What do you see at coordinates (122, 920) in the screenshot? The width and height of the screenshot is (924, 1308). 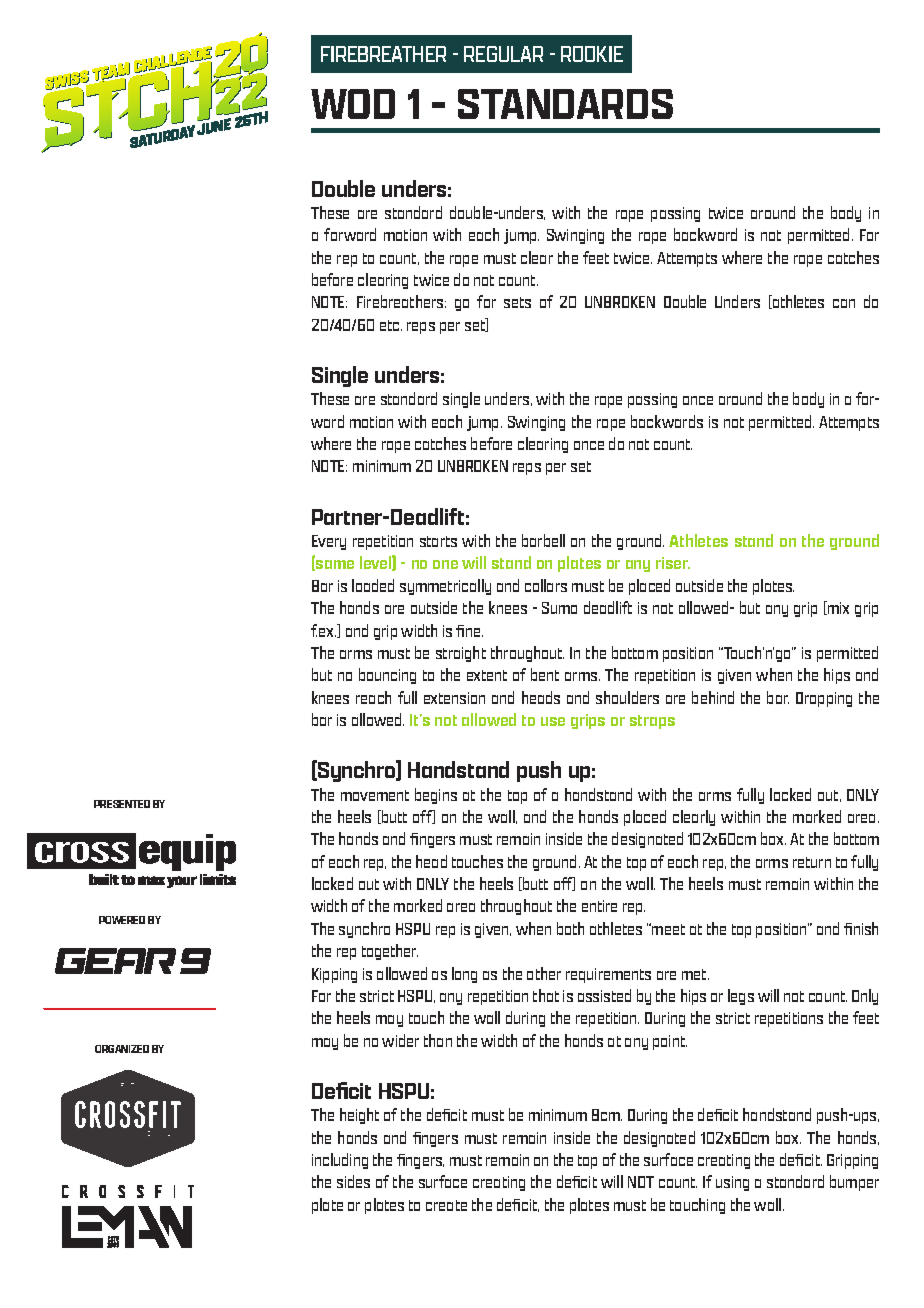 I see `POWERED` at bounding box center [122, 920].
